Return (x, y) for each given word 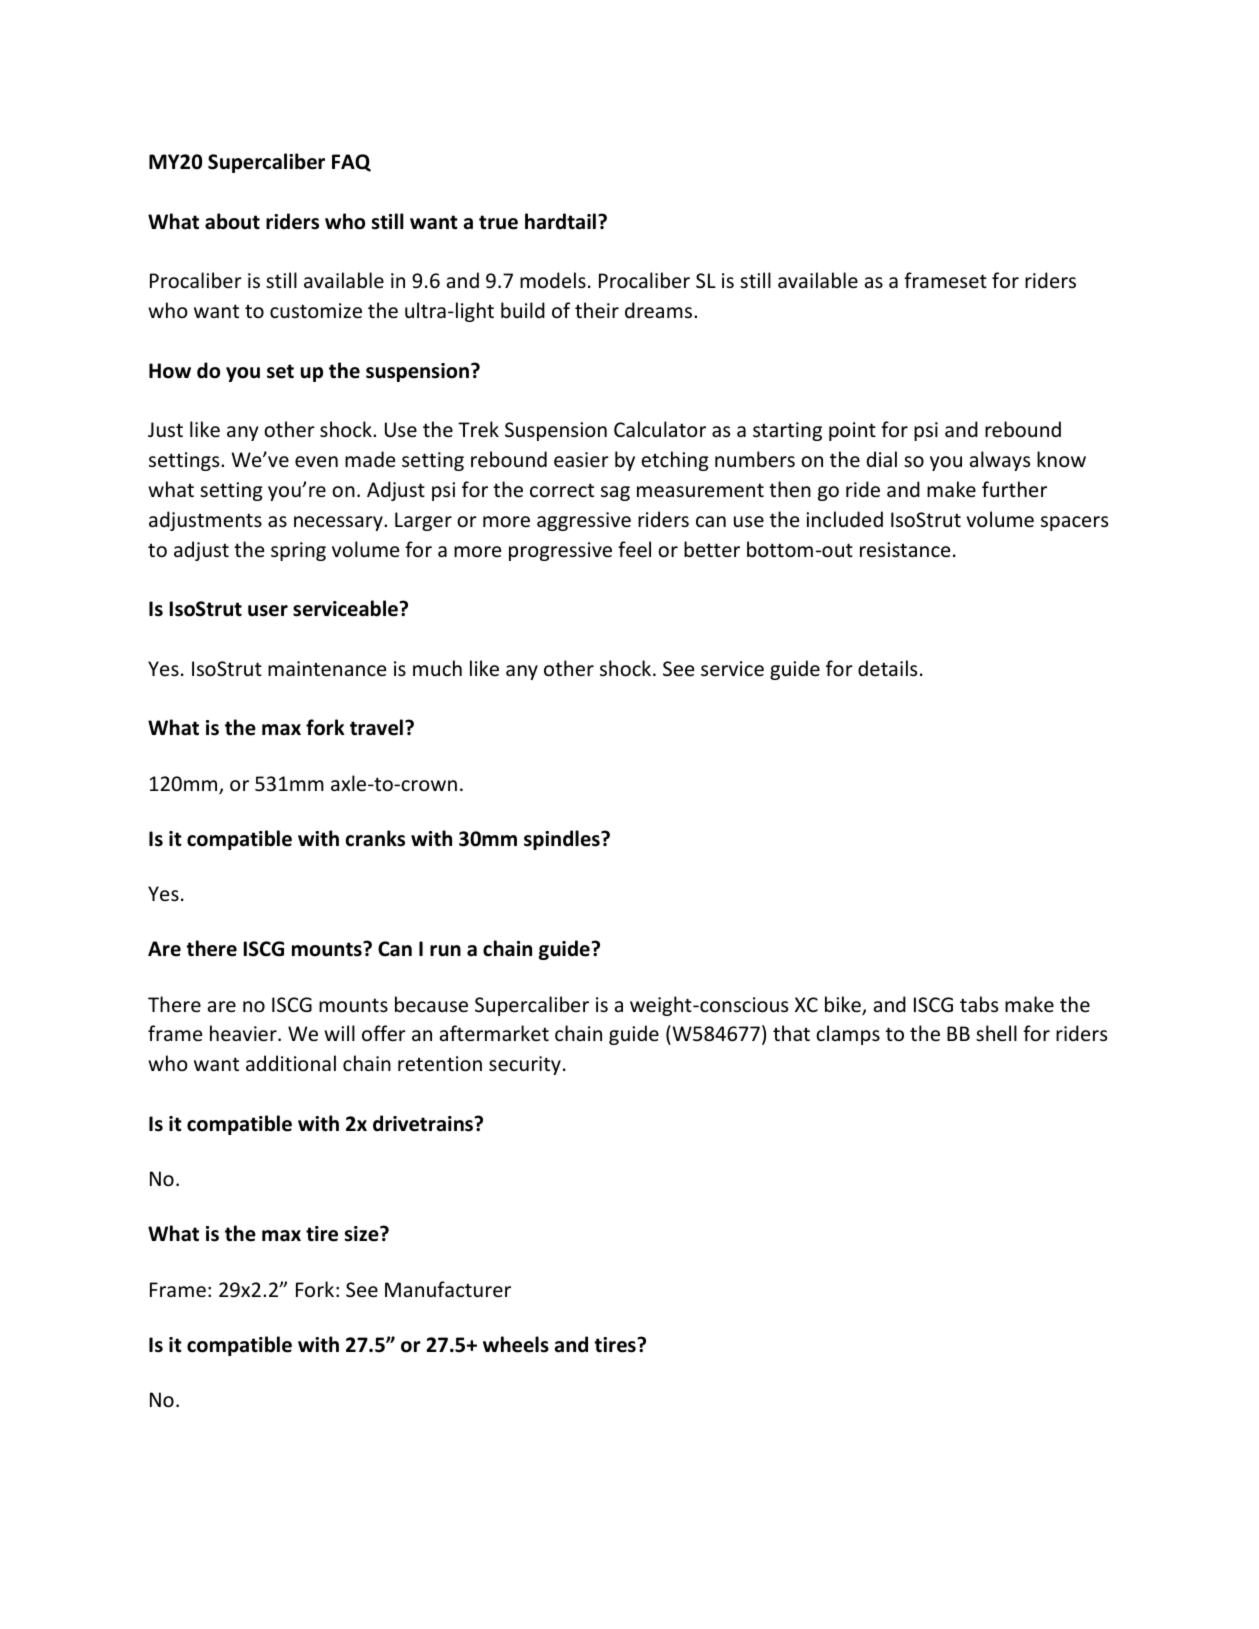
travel (376, 727)
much (437, 668)
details (887, 668)
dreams (660, 310)
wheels (516, 1344)
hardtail (560, 221)
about (232, 221)
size (363, 1234)
